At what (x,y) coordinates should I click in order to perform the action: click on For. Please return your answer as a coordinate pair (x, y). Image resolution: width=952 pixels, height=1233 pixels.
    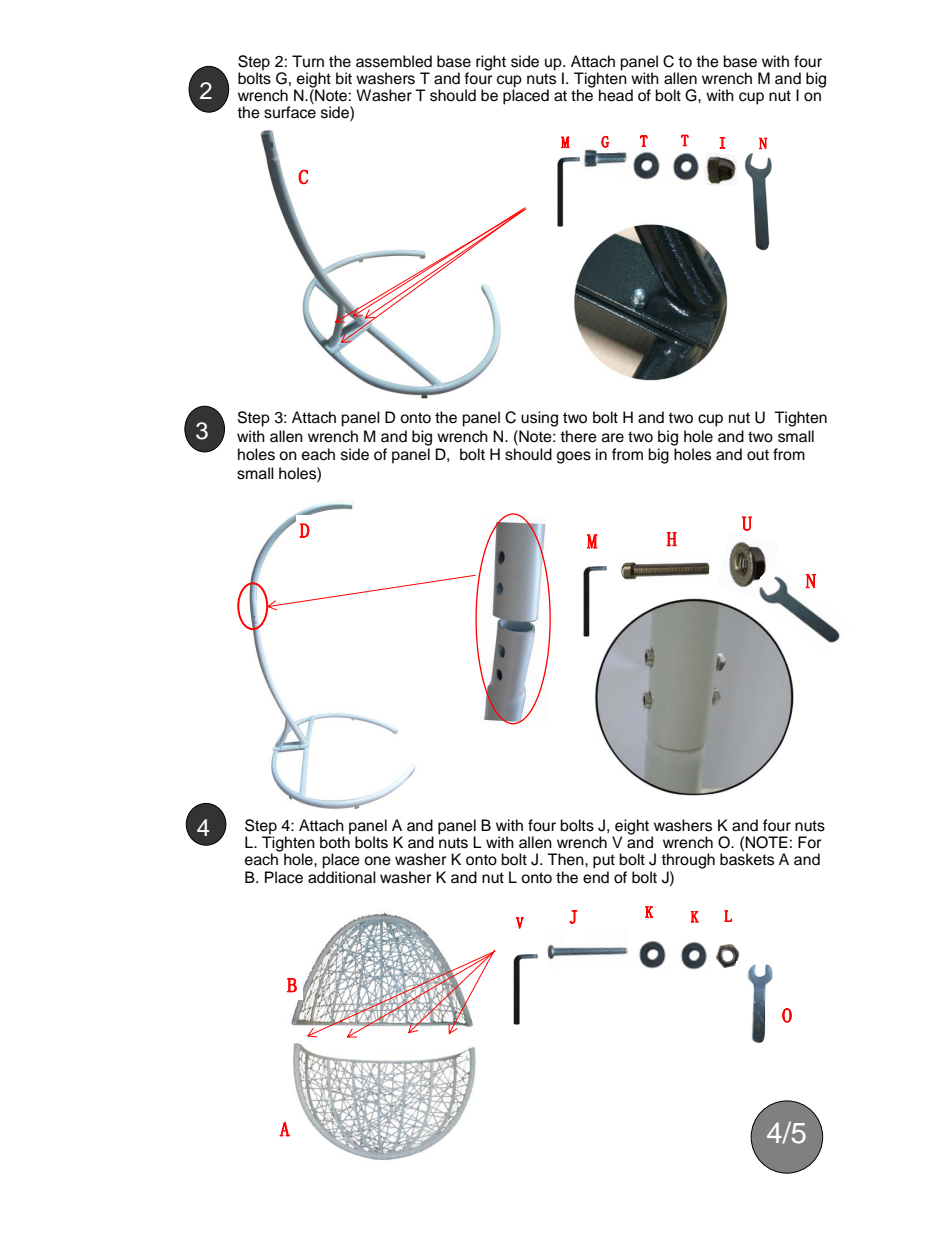
    Looking at the image, I should click on (809, 842).
